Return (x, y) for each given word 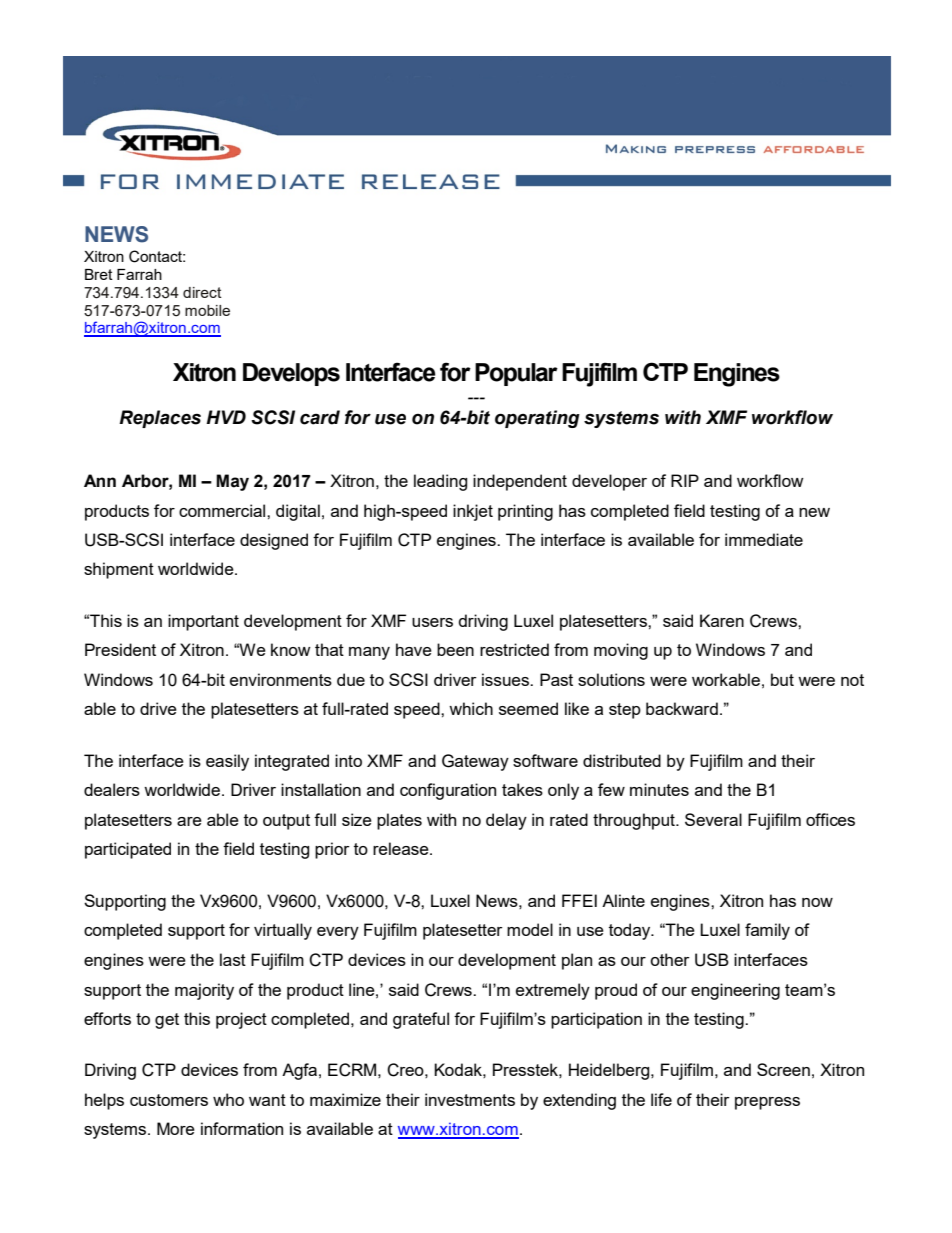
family (767, 931)
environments (281, 679)
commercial (223, 510)
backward (682, 708)
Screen (783, 1069)
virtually (283, 931)
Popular (516, 374)
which (471, 708)
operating (537, 419)
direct (202, 292)
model (530, 929)
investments (470, 1099)
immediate (764, 539)
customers (169, 1100)
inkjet (473, 512)
